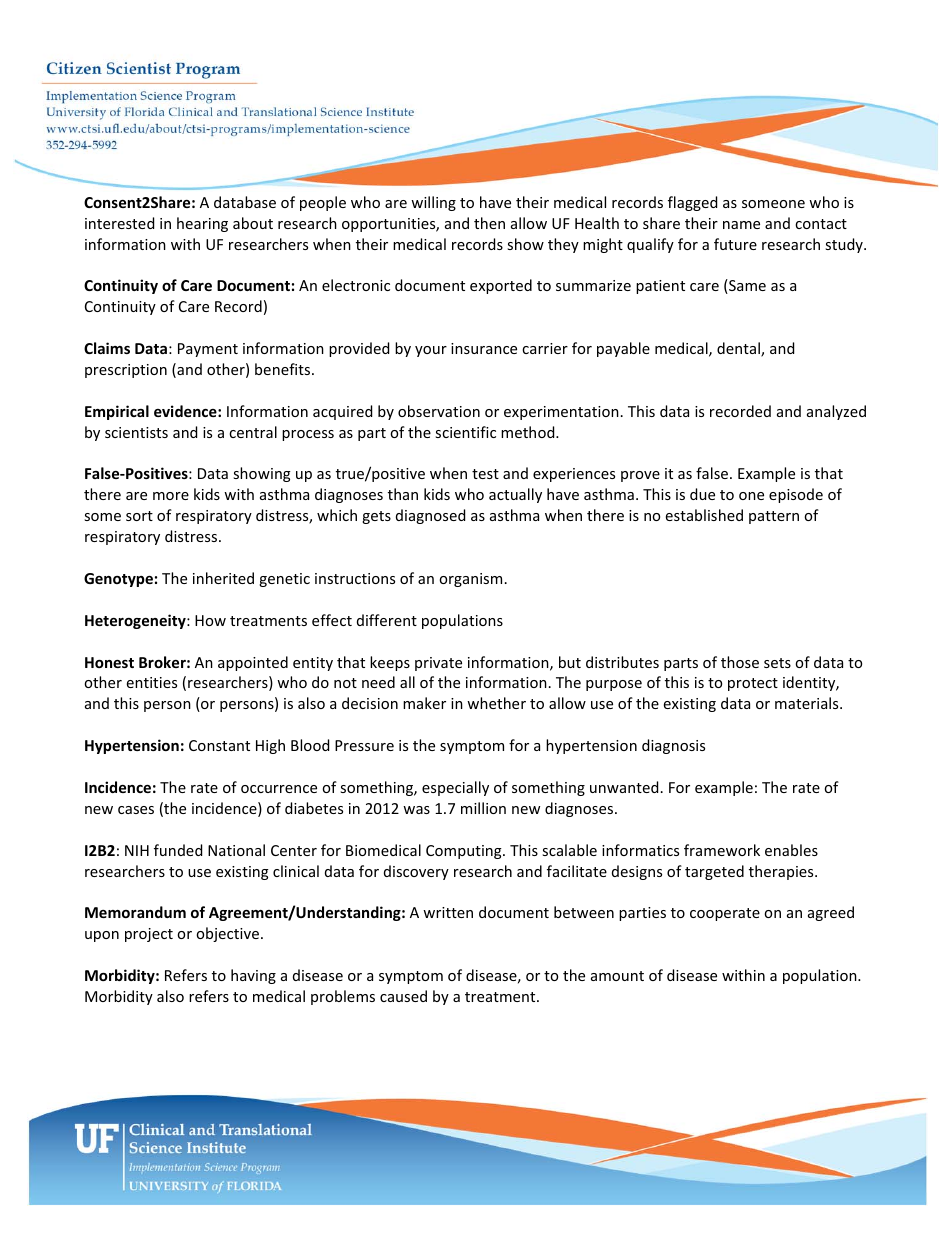  What do you see at coordinates (722, 850) in the screenshot?
I see `framework` at bounding box center [722, 850].
